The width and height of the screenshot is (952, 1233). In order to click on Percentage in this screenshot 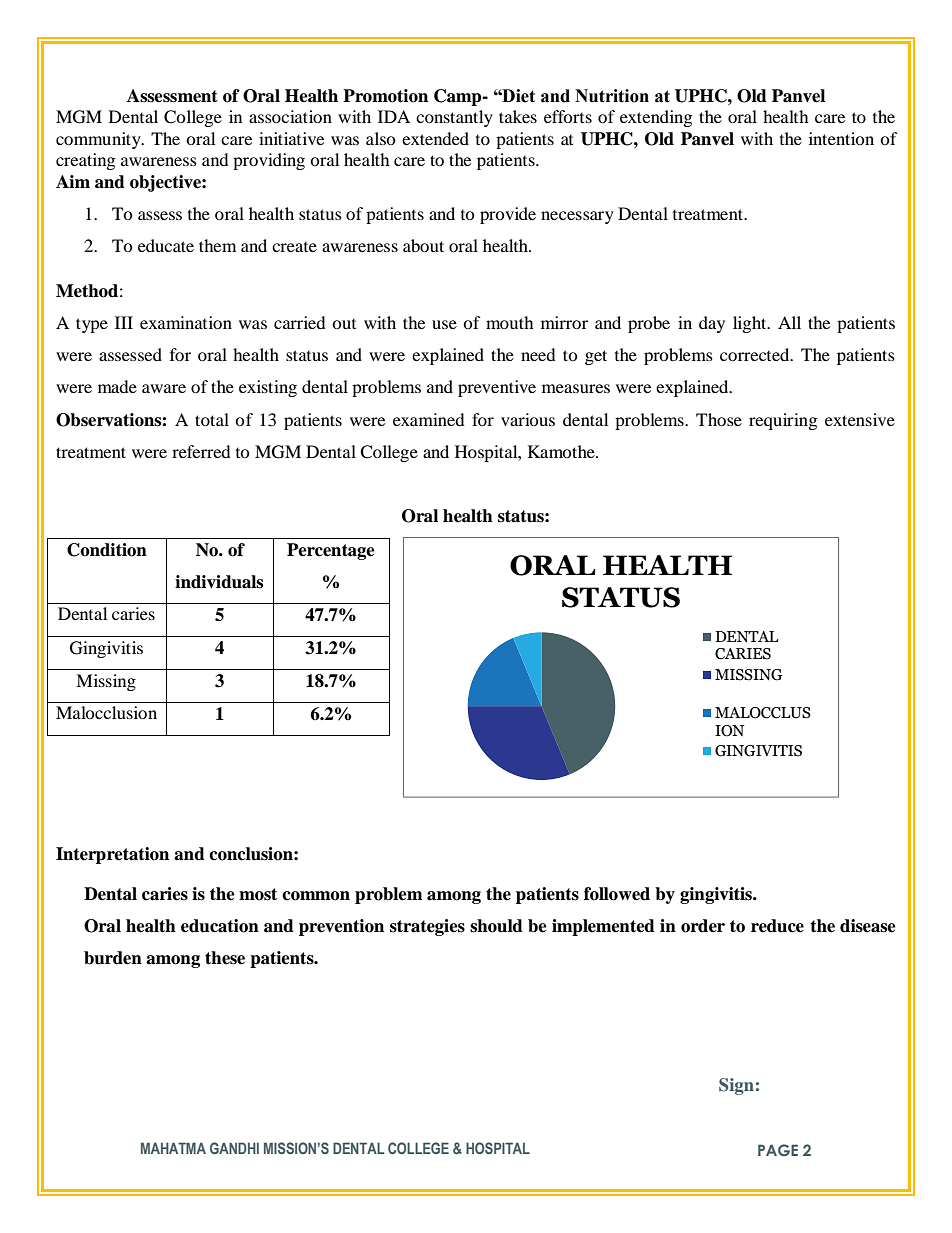, I will do `click(331, 551)`.
